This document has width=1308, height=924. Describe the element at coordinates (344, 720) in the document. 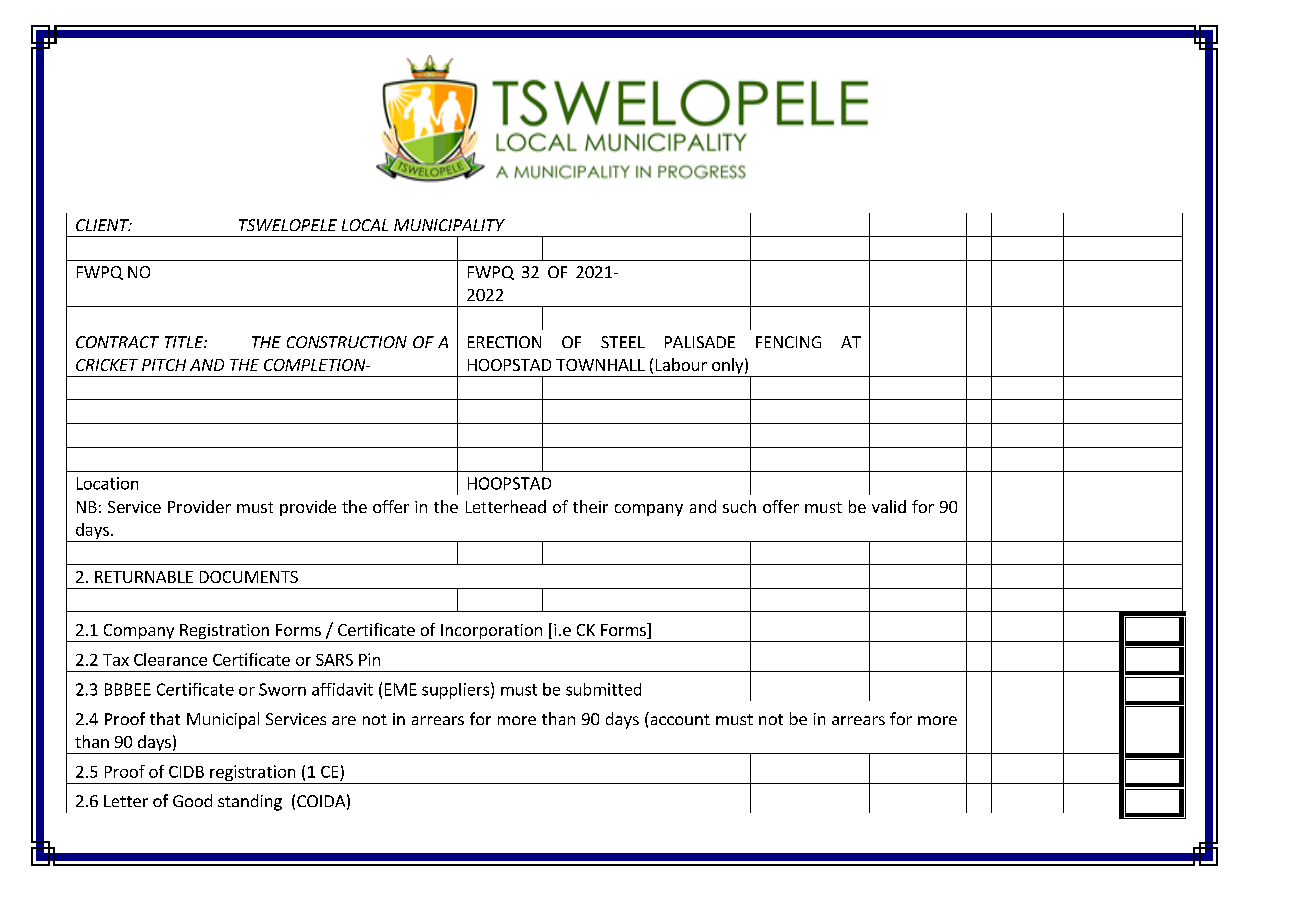

I see `are` at that location.
